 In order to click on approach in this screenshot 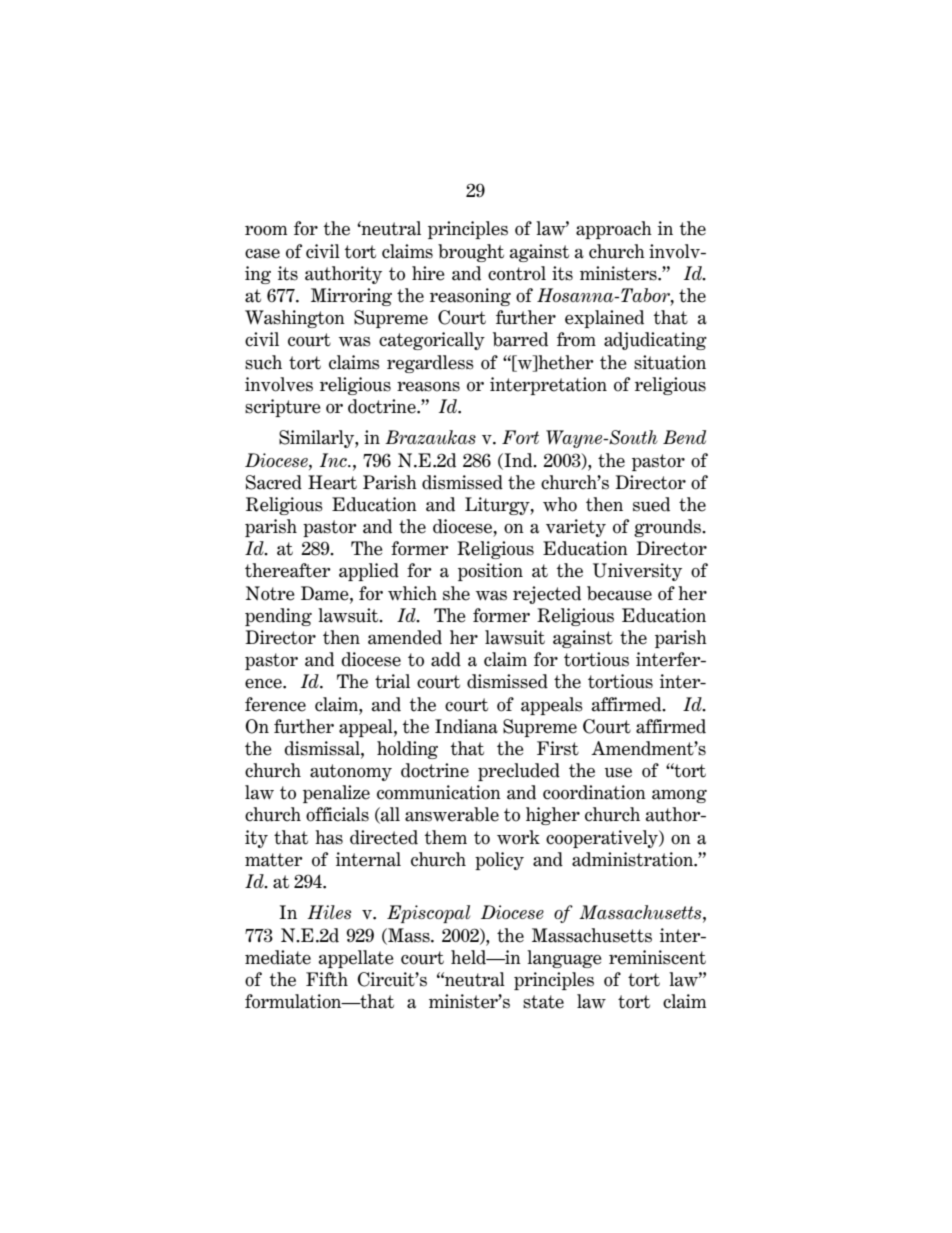, I will do `click(614, 230)`.
